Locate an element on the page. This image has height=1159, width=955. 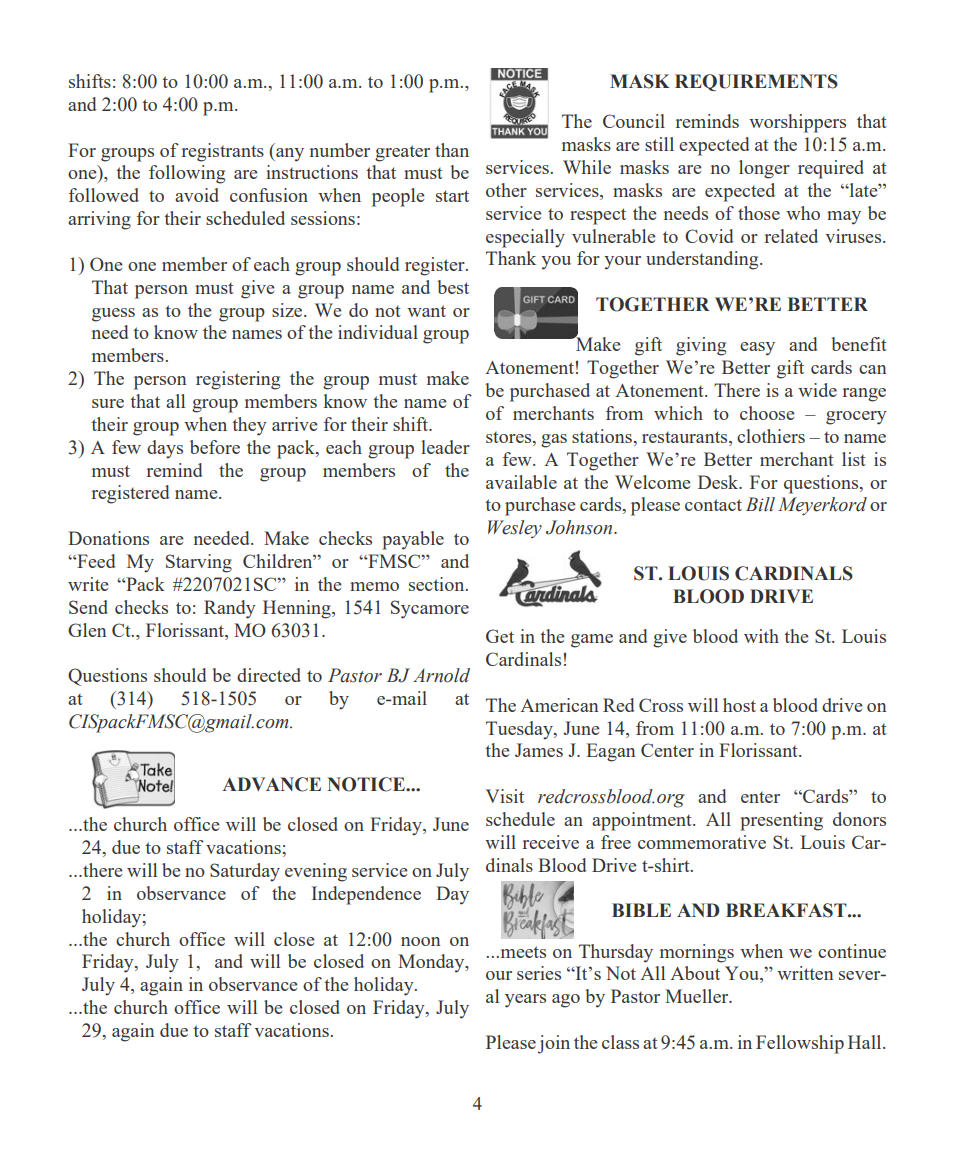
Bill is located at coordinates (760, 504).
